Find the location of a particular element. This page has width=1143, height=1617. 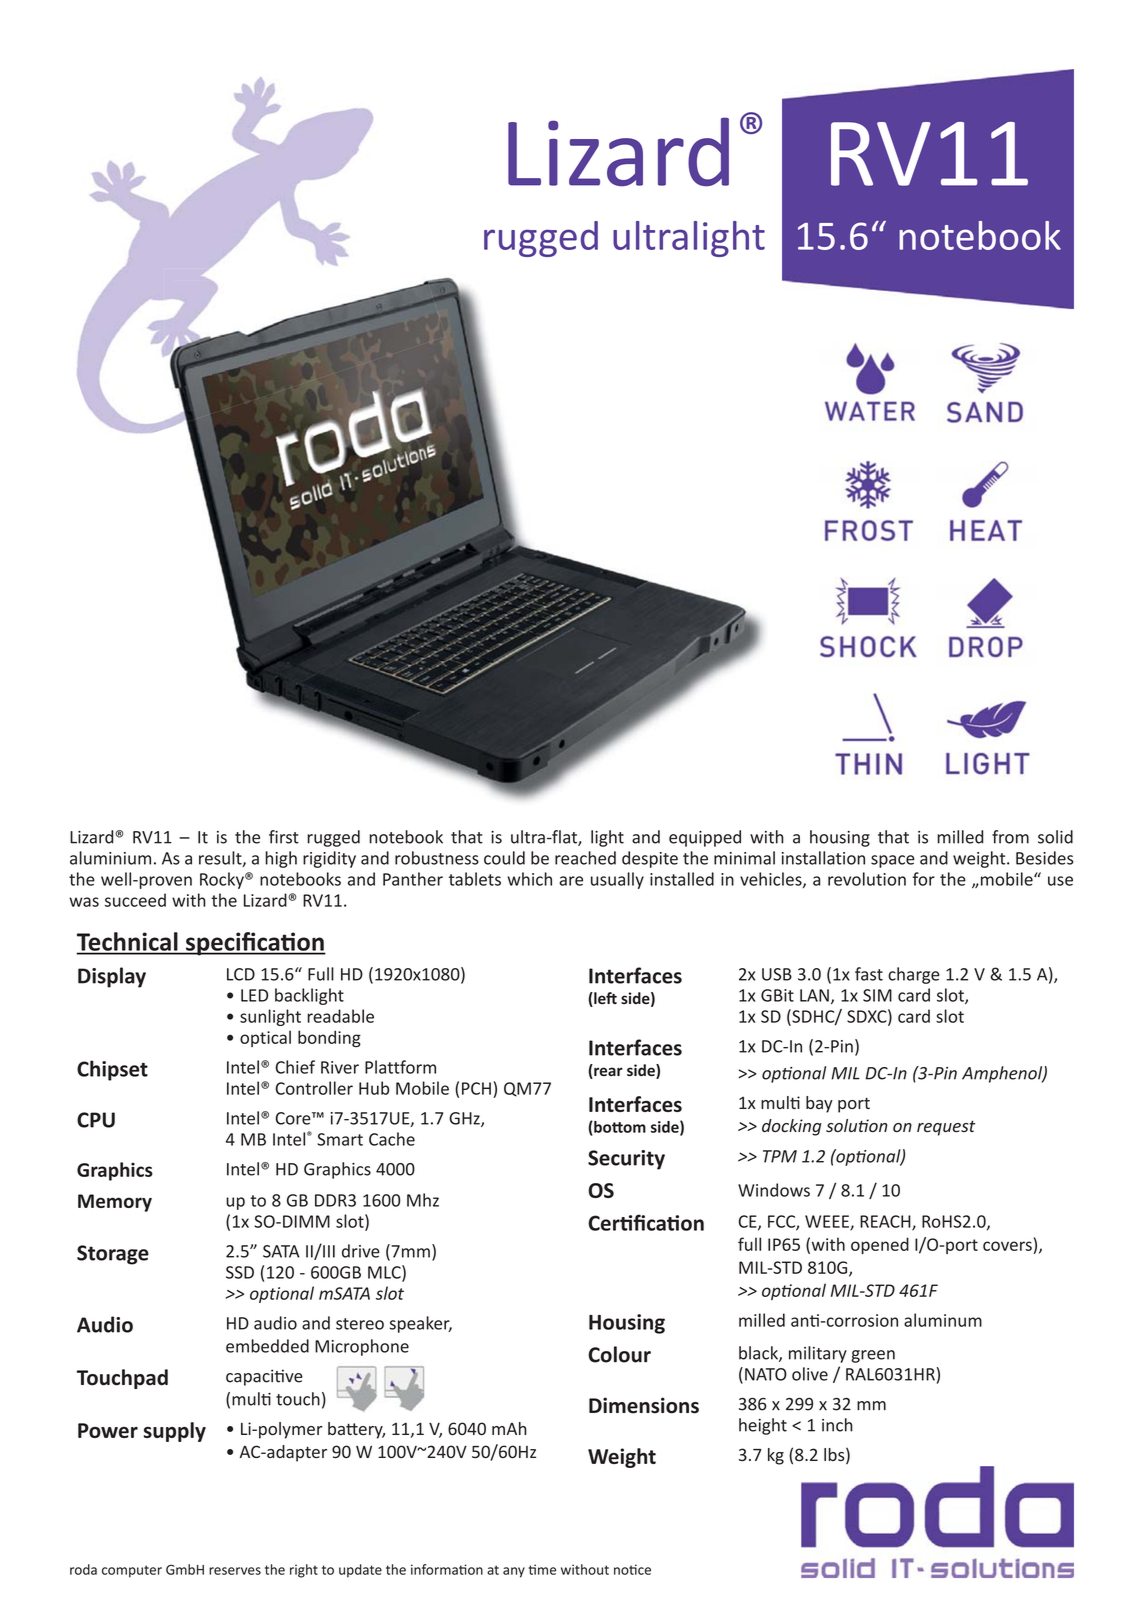

reserves is located at coordinates (235, 1571).
